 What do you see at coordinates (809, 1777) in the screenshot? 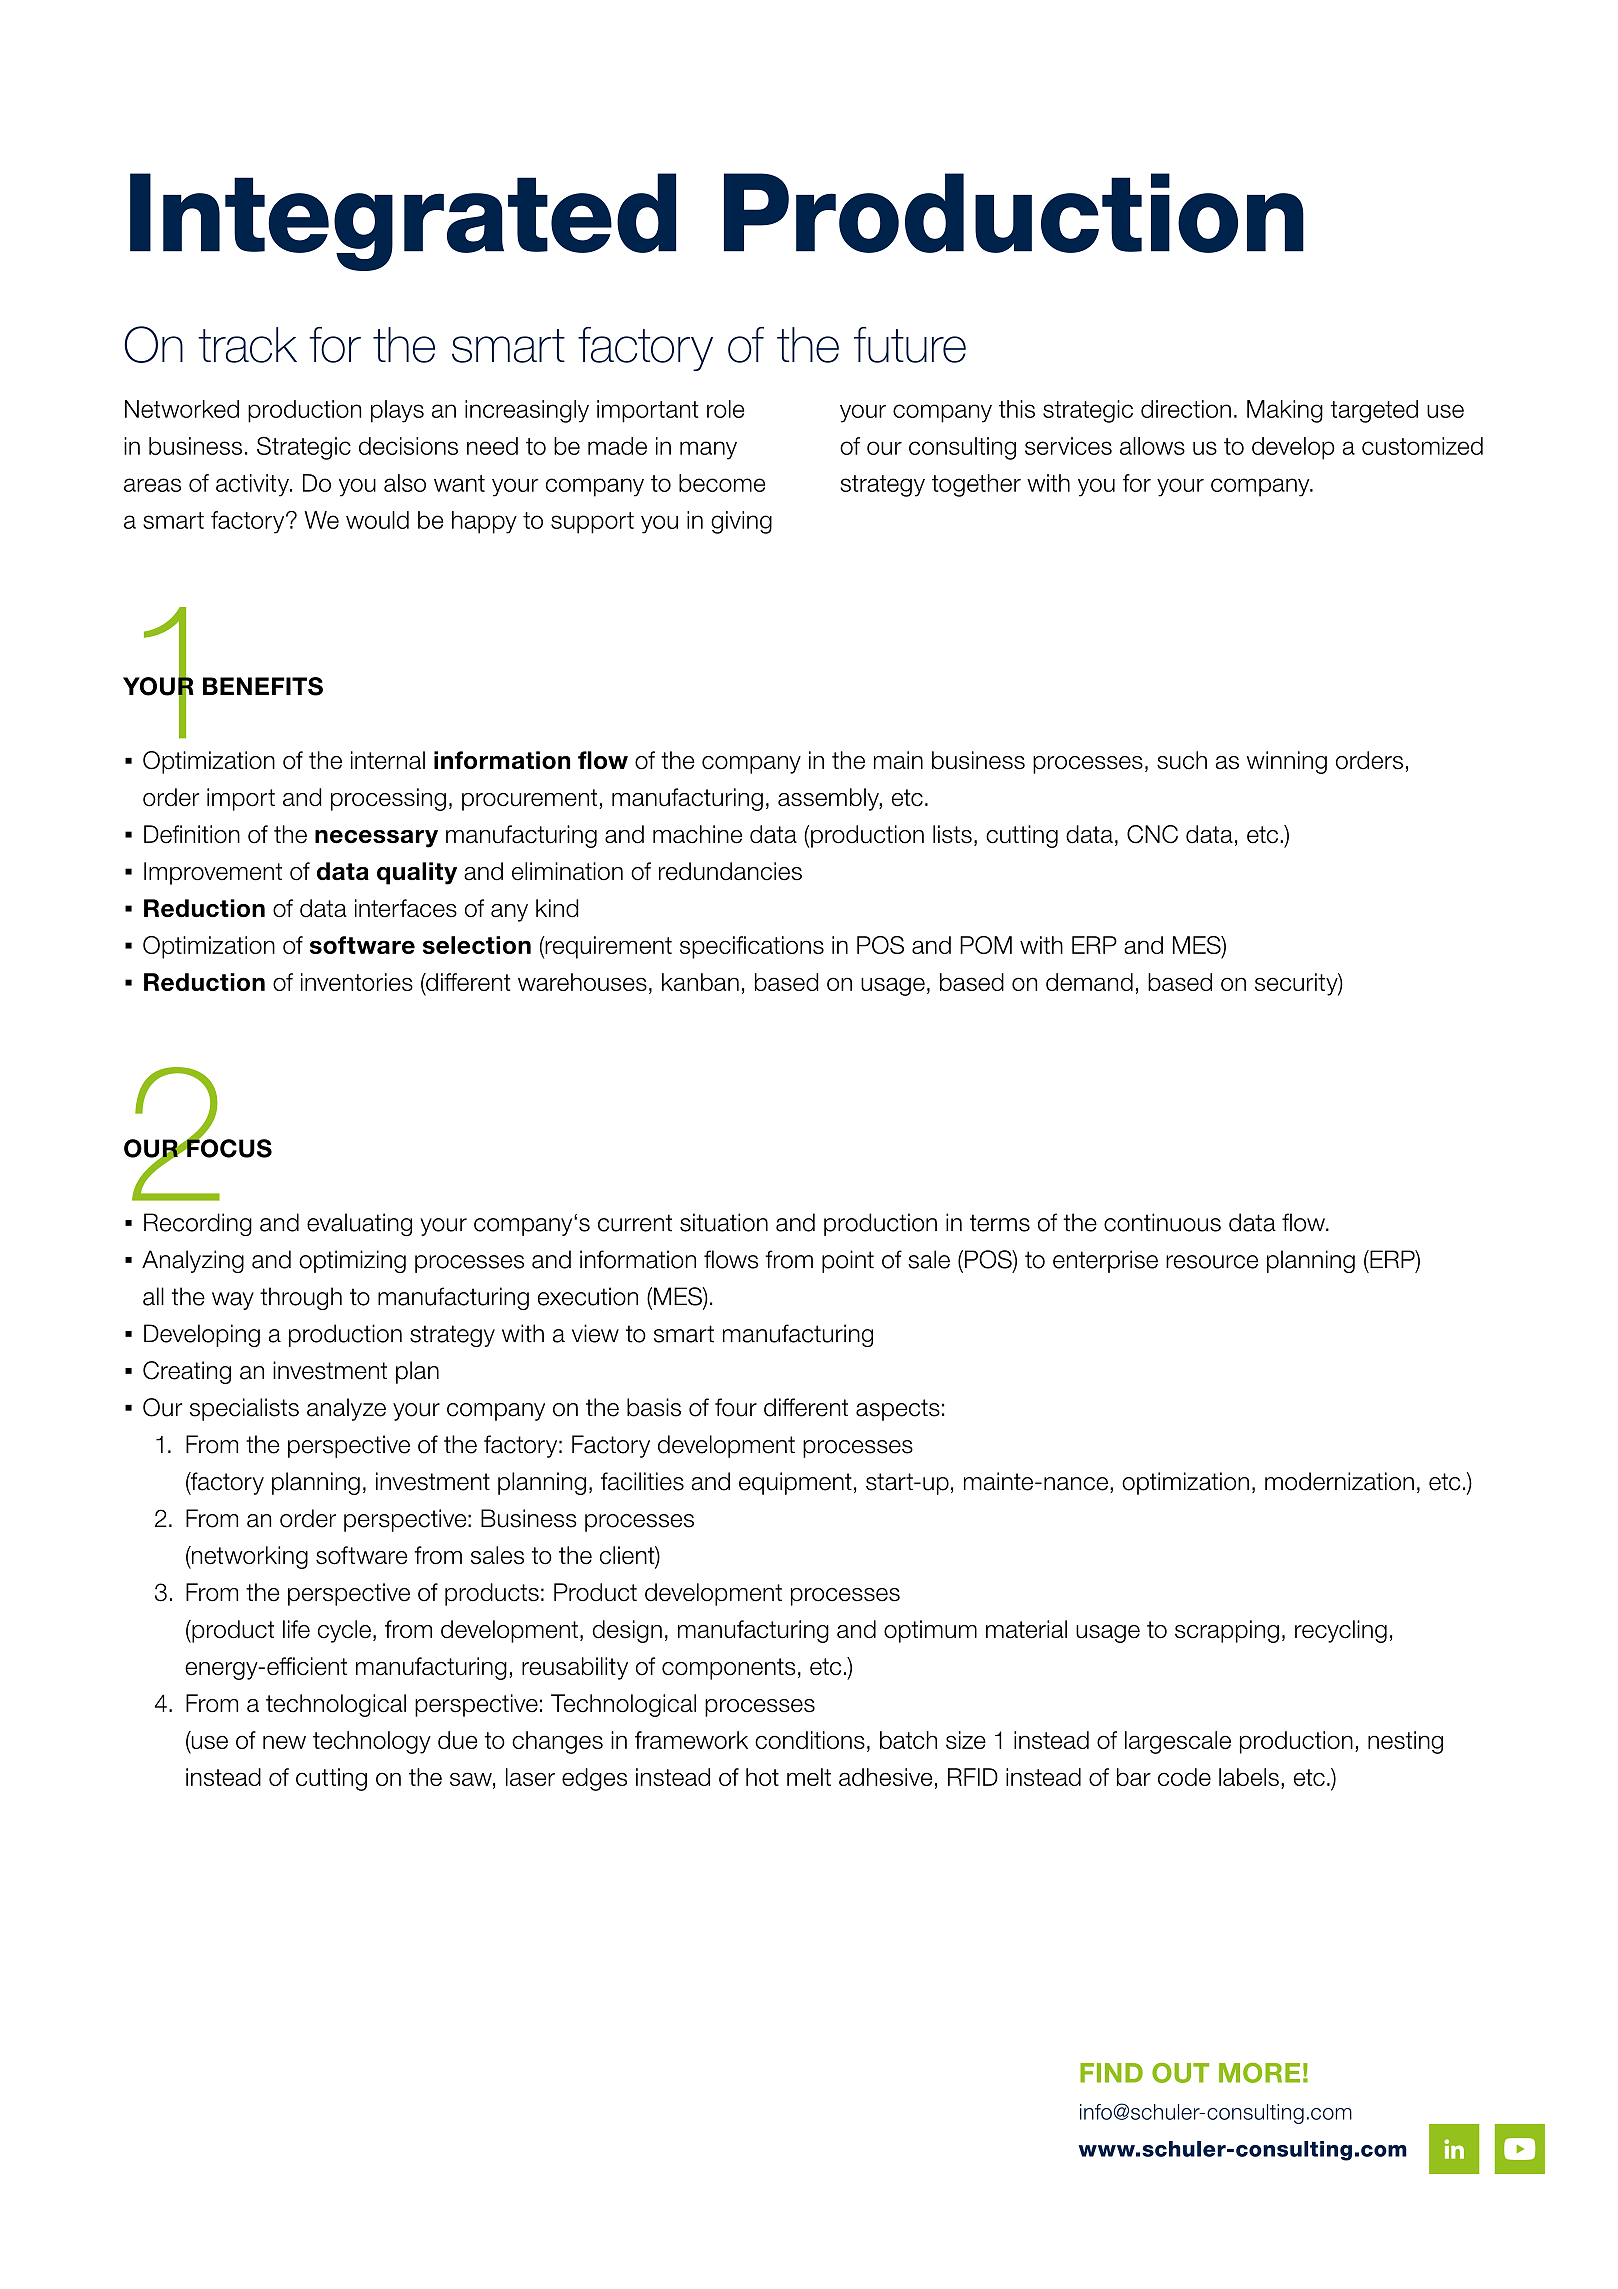
I see `melt` at bounding box center [809, 1777].
